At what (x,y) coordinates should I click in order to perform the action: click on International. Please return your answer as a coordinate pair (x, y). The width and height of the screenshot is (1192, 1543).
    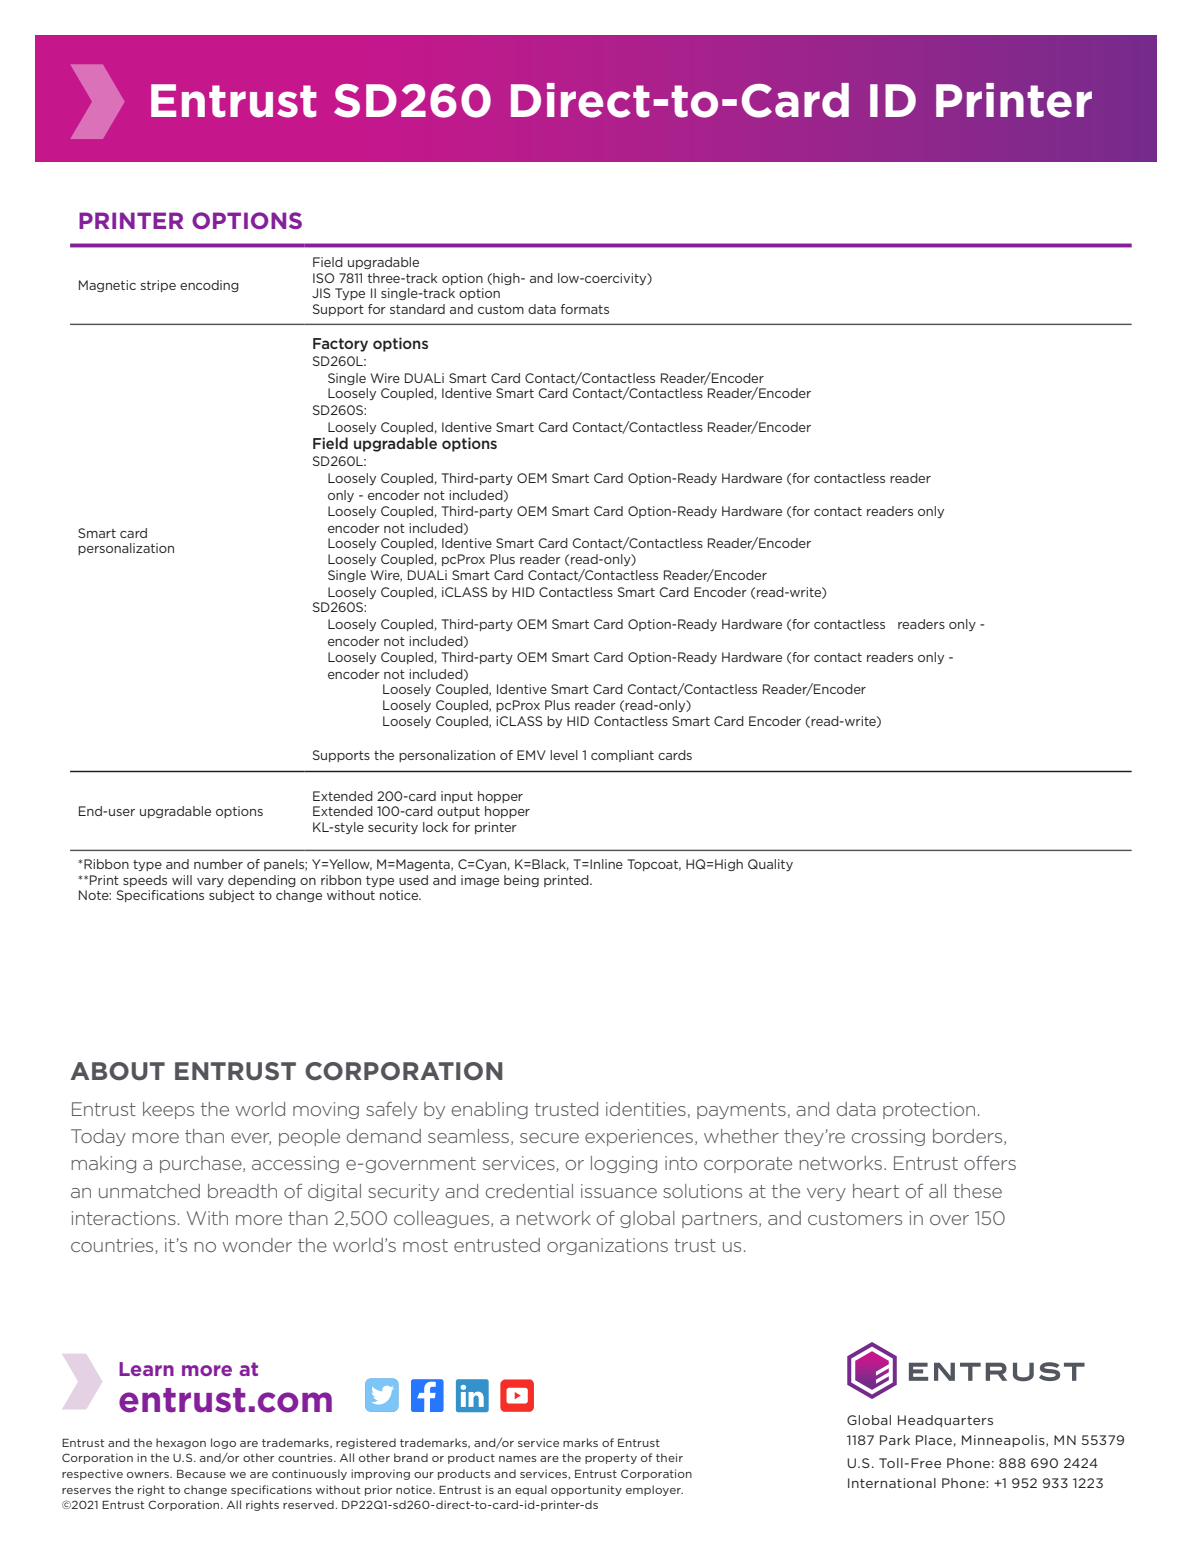
    Looking at the image, I should click on (892, 1483).
